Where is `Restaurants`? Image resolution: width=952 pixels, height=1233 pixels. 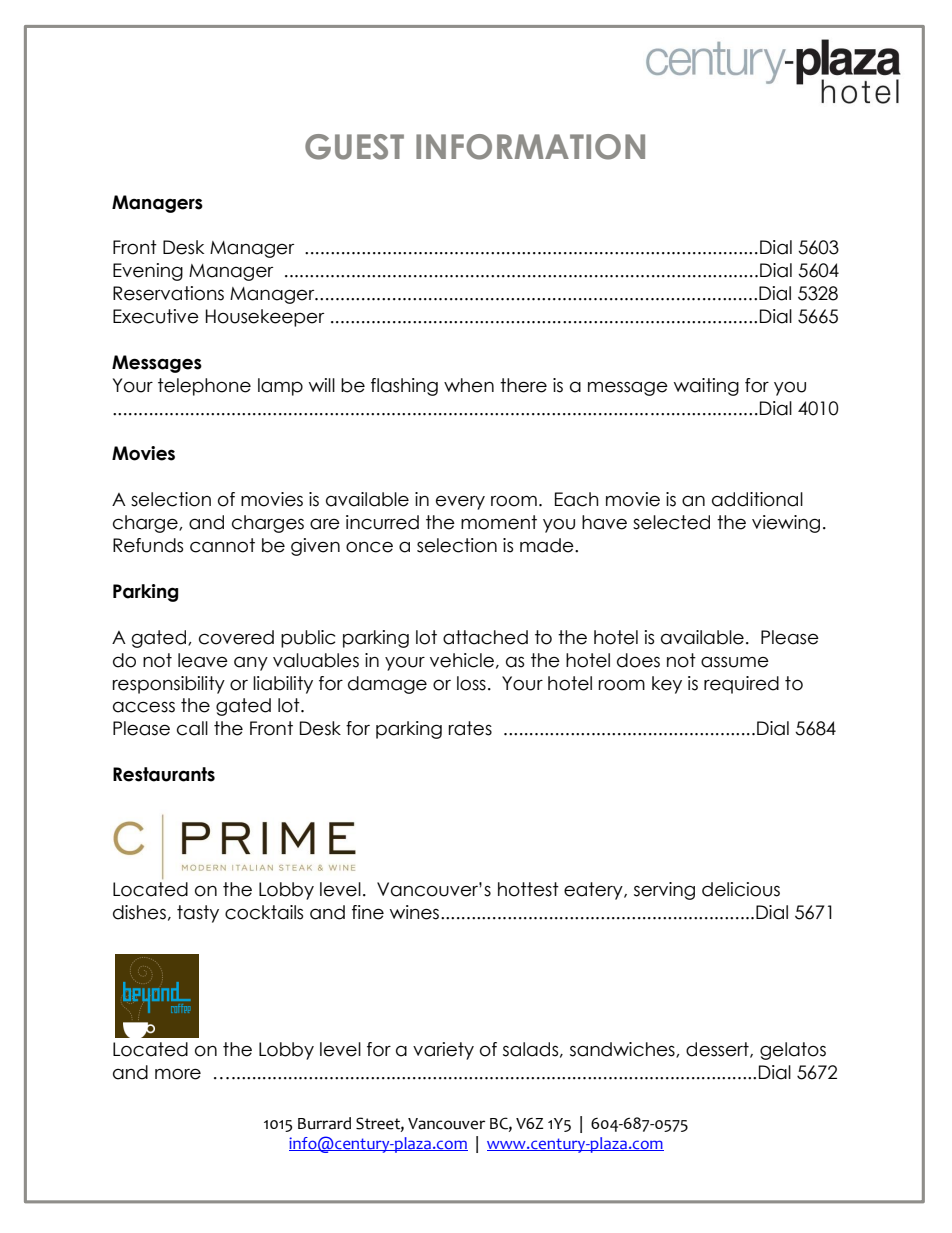
Restaurants is located at coordinates (164, 774).
